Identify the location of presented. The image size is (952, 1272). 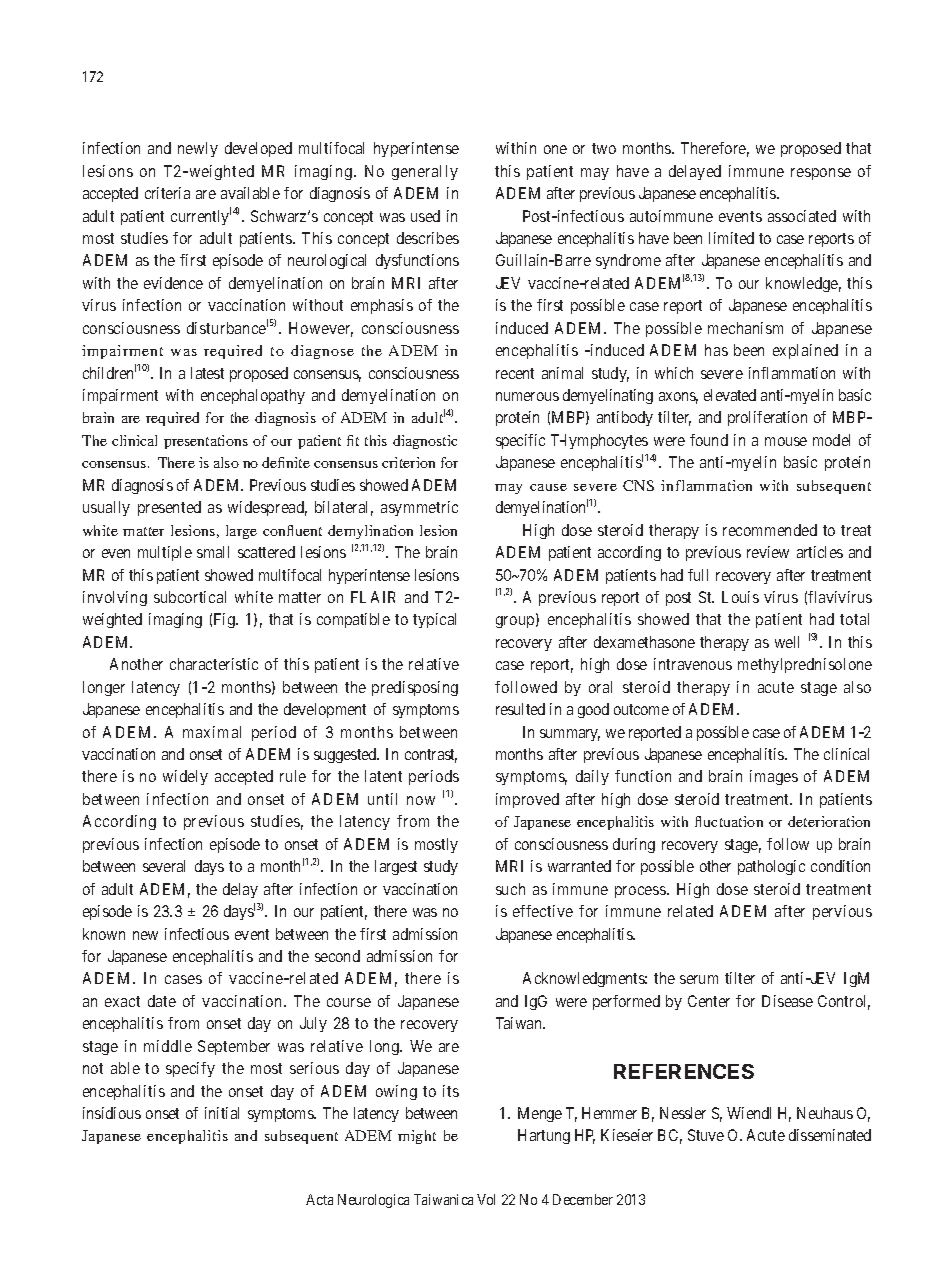
(169, 508).
